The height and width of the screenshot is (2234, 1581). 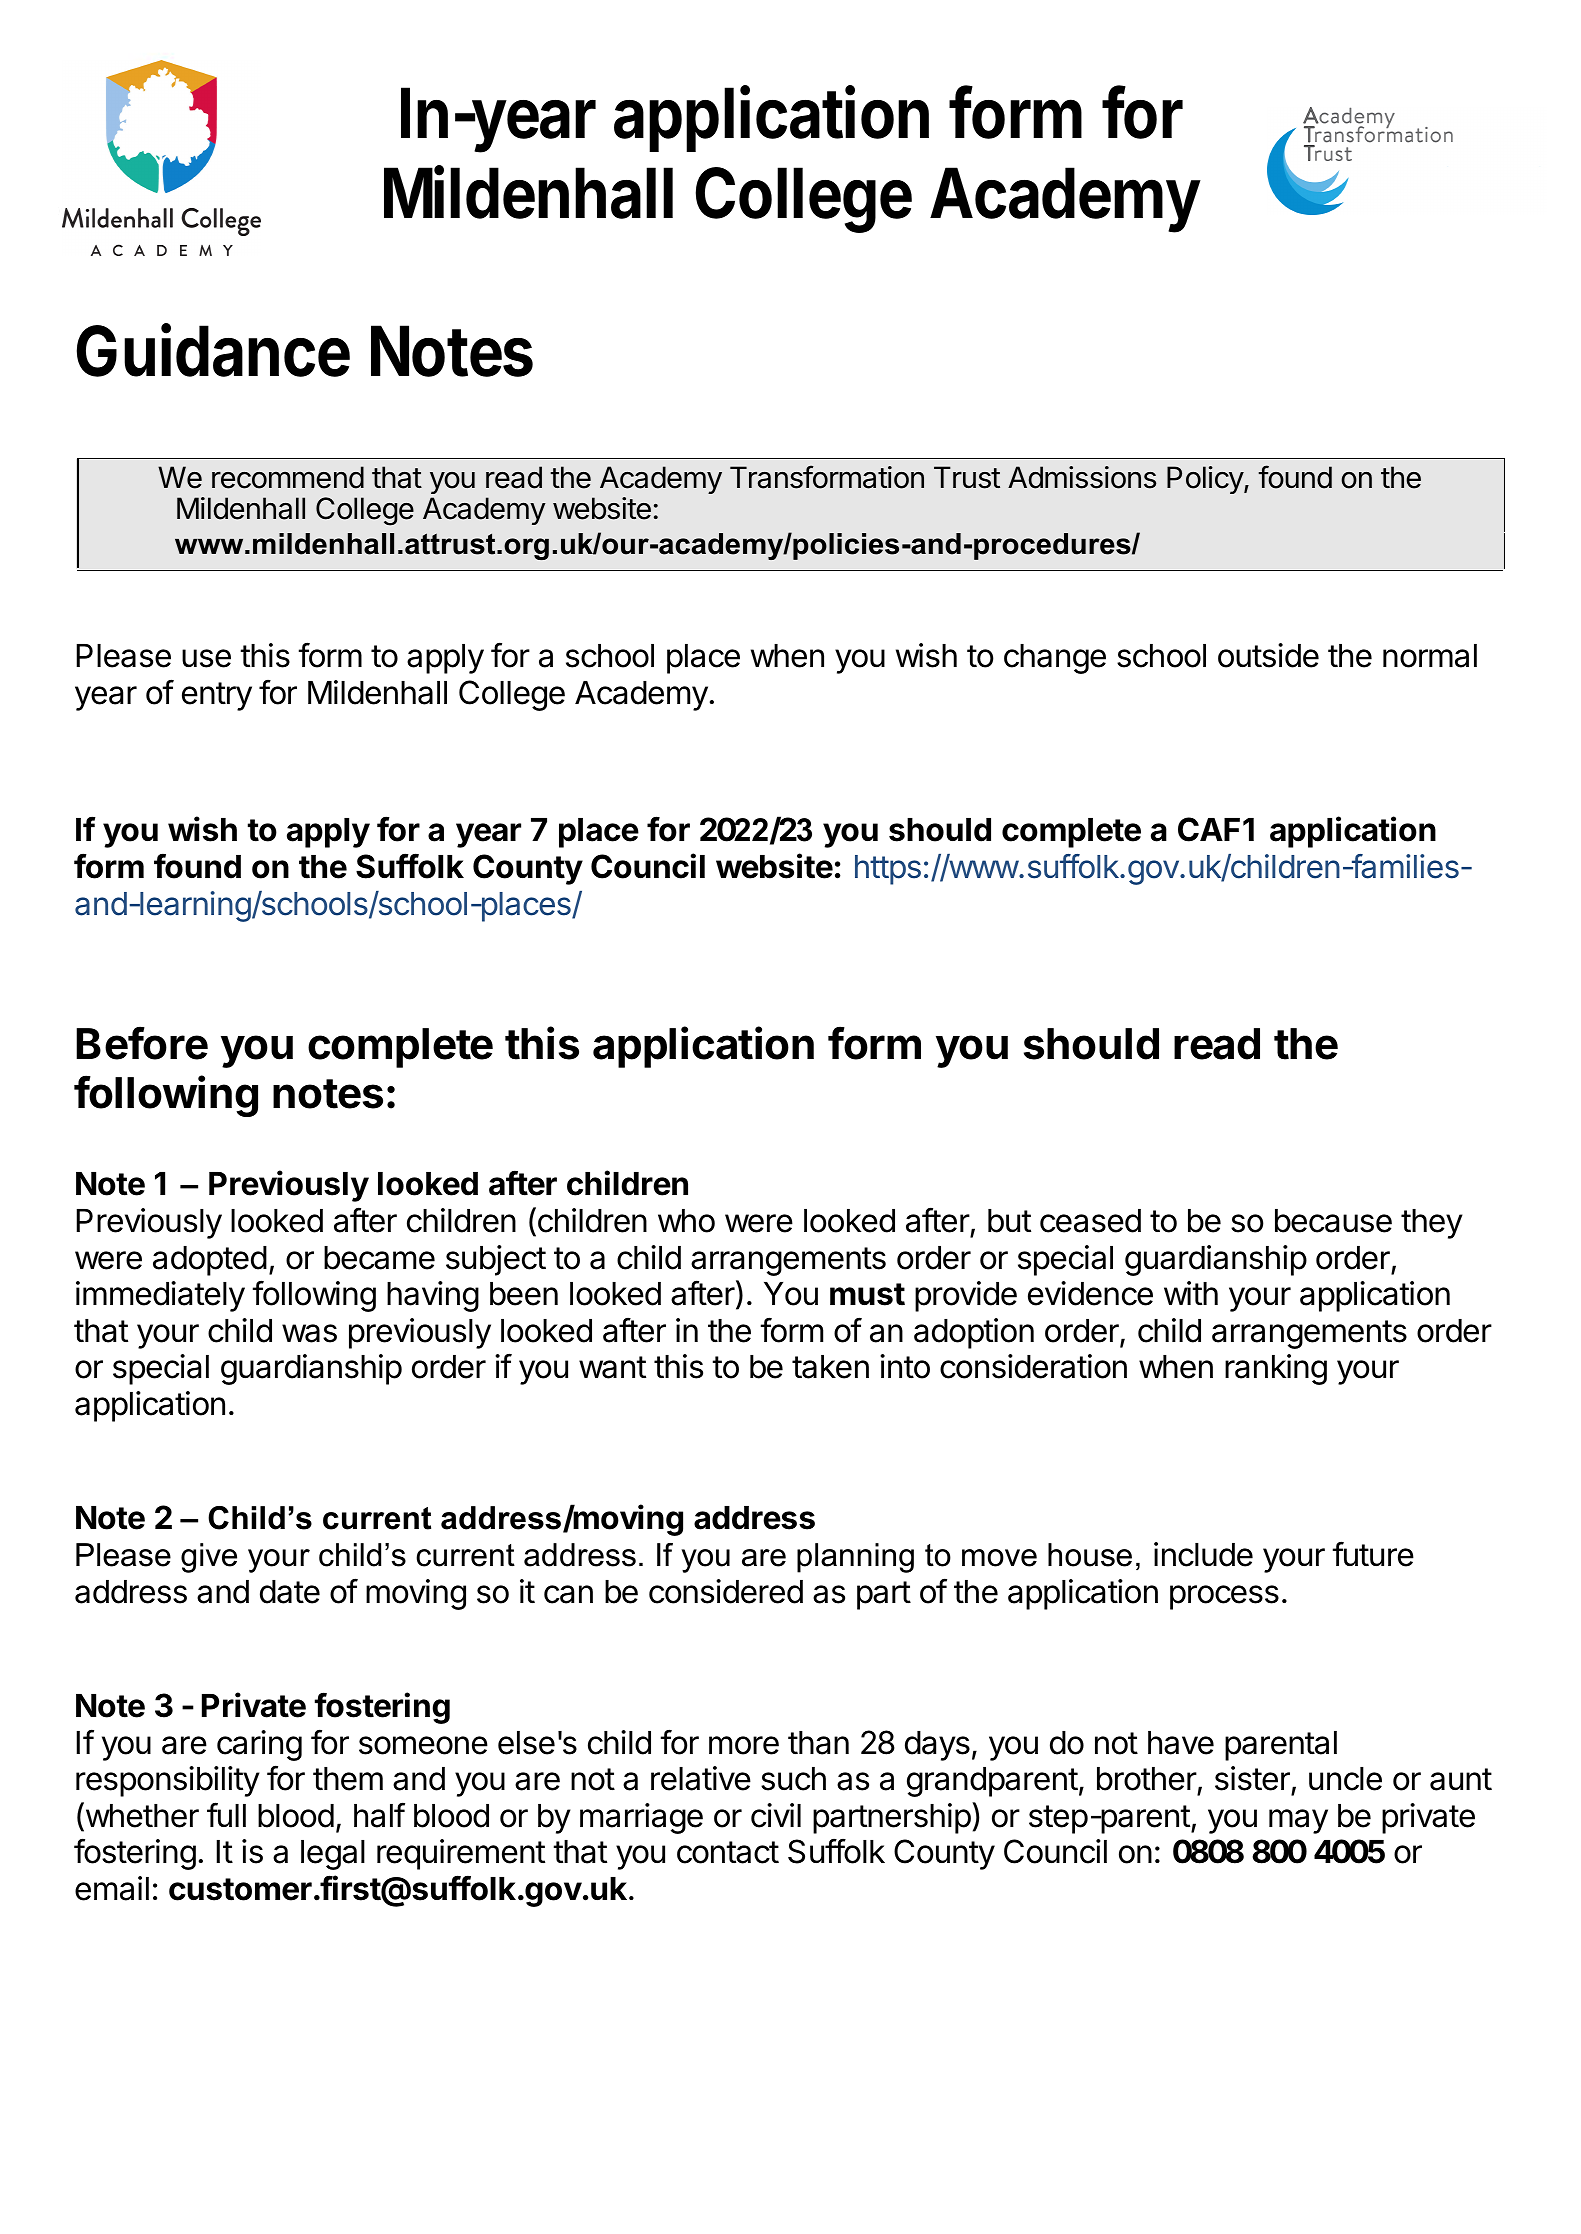 What do you see at coordinates (1191, 1293) in the screenshot?
I see `with` at bounding box center [1191, 1293].
